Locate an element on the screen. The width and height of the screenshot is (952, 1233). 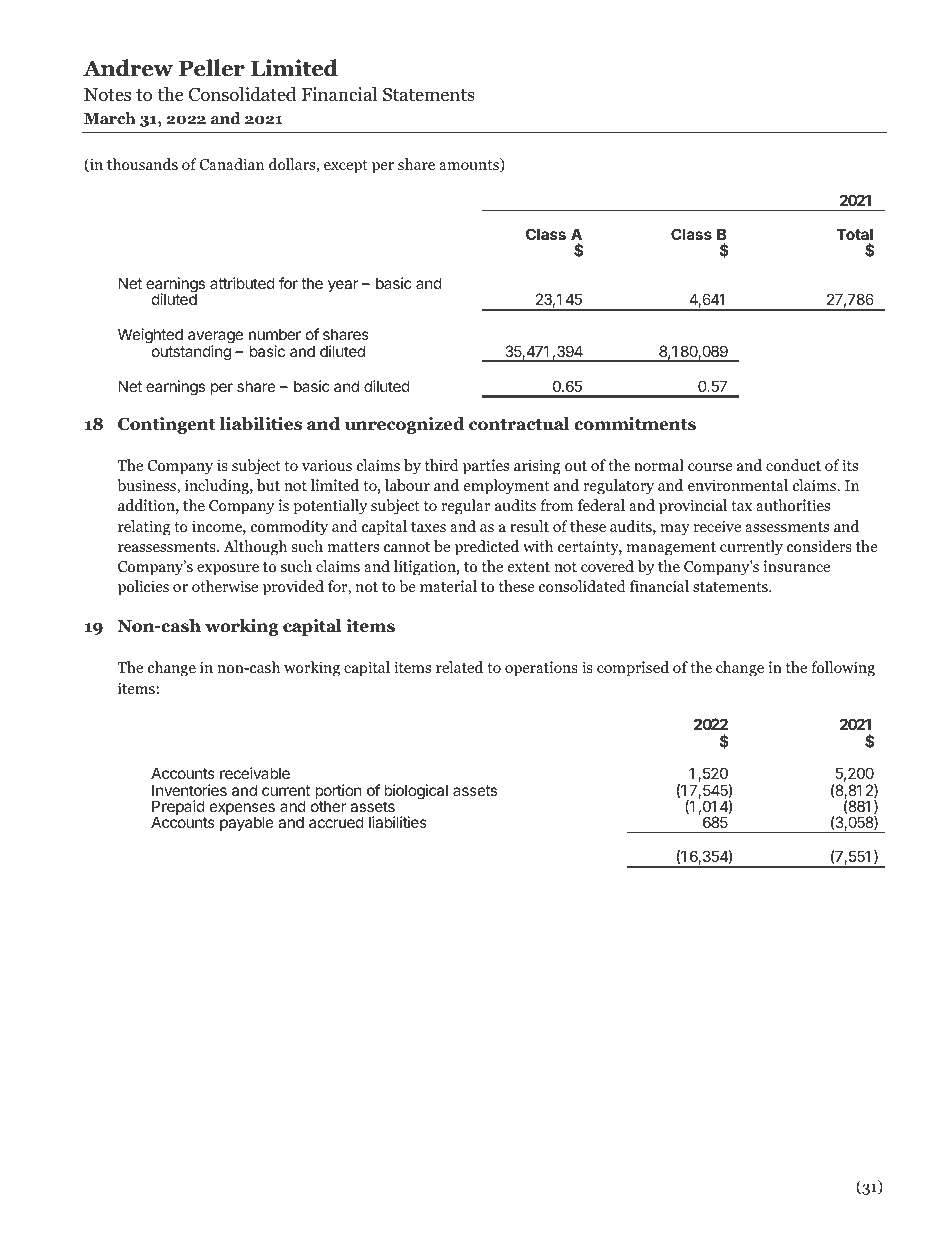
parties is located at coordinates (486, 467).
